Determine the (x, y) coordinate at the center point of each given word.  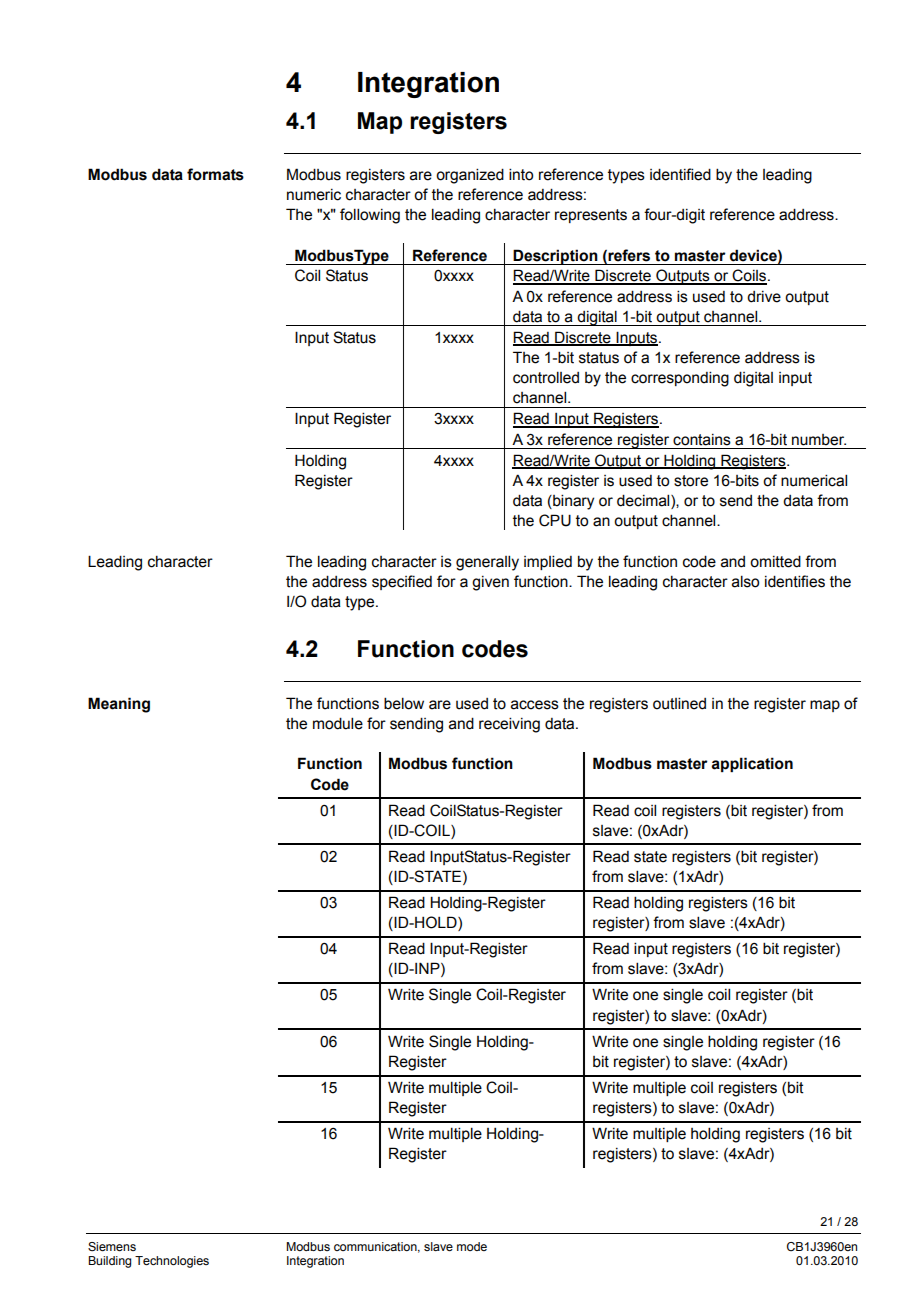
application (752, 764)
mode (472, 1246)
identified (680, 174)
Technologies (172, 1262)
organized (470, 176)
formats (215, 174)
